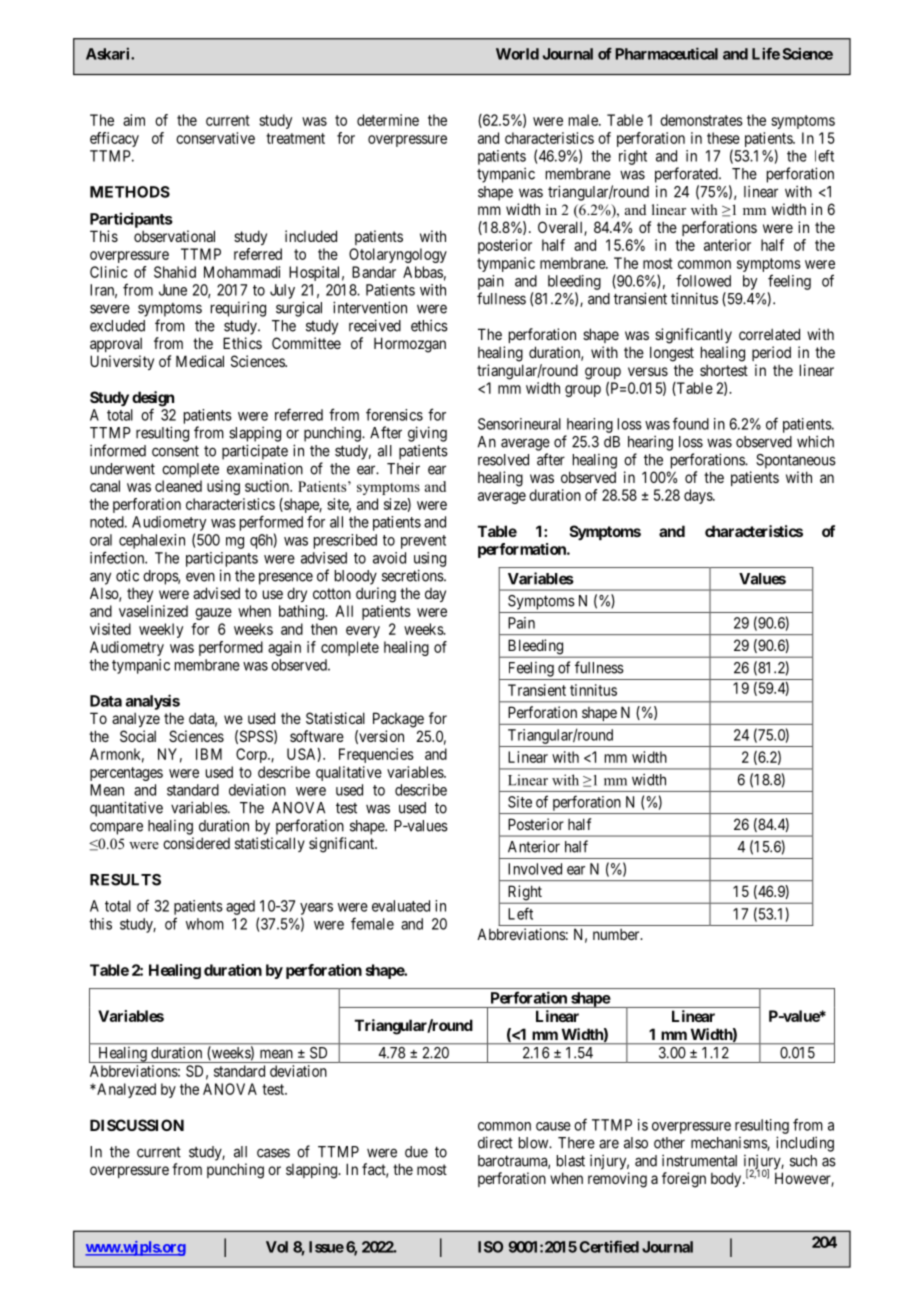  What do you see at coordinates (175, 451) in the screenshot?
I see `consent` at bounding box center [175, 451].
